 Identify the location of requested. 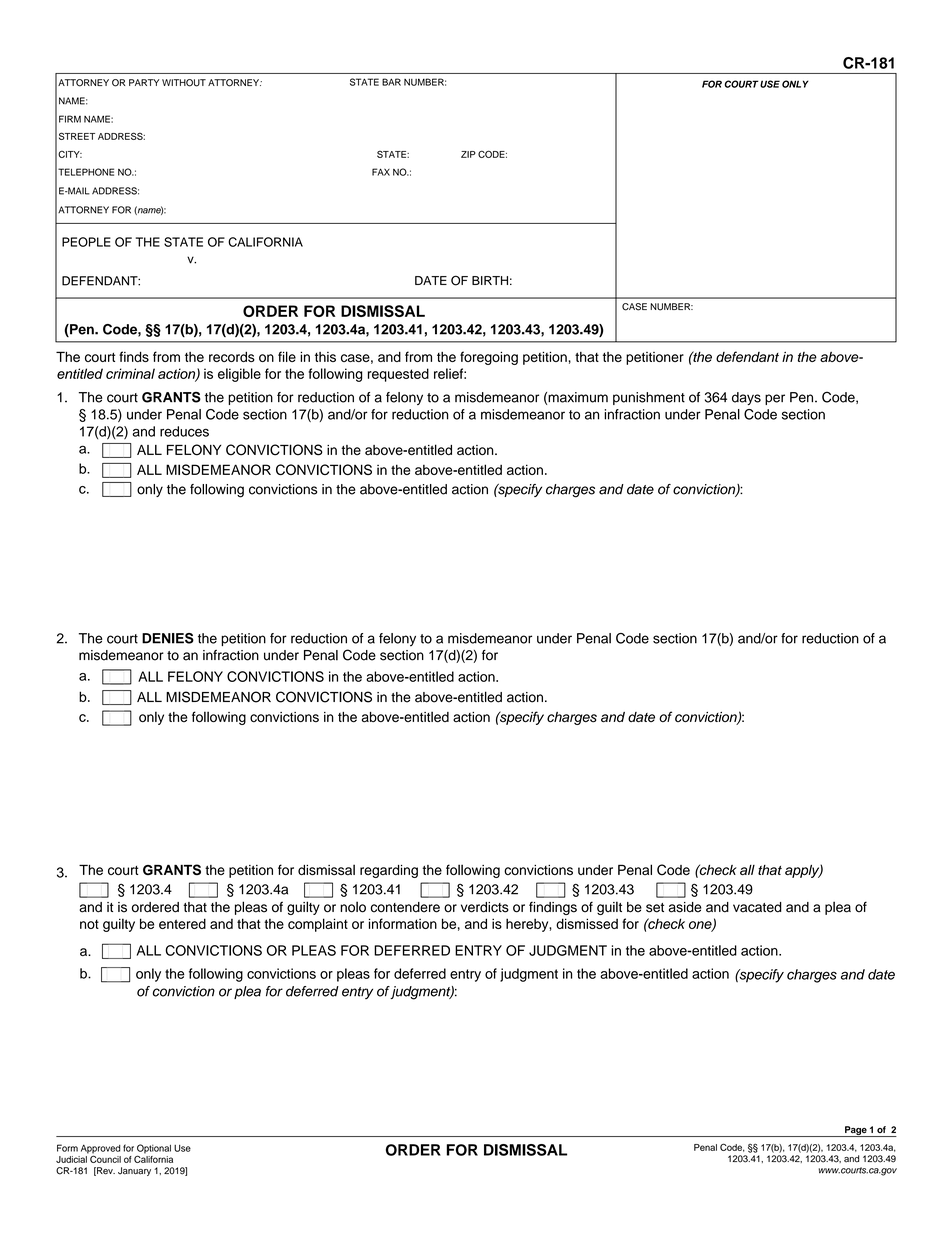
(398, 375).
